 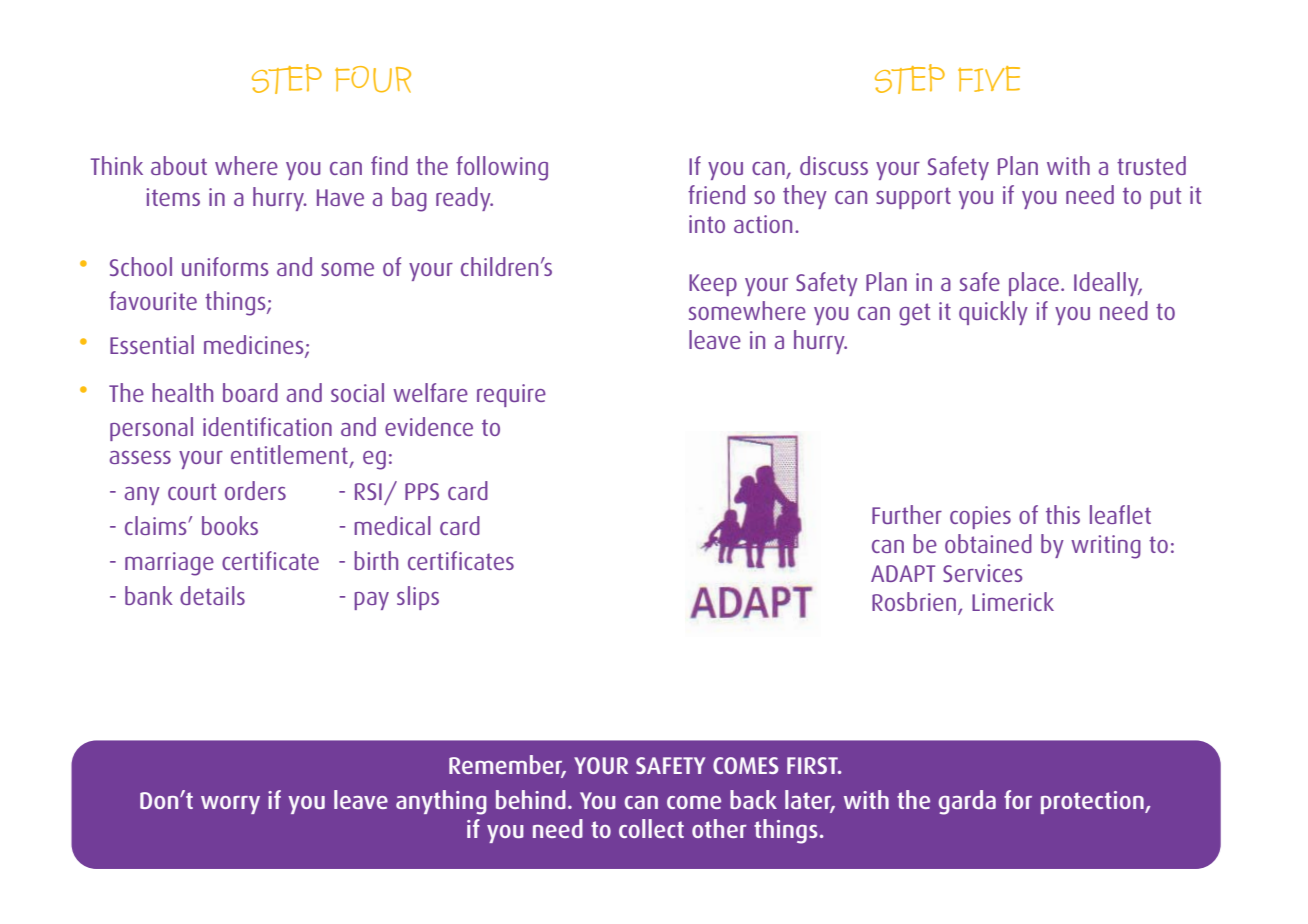 I want to click on slips, so click(x=418, y=598).
